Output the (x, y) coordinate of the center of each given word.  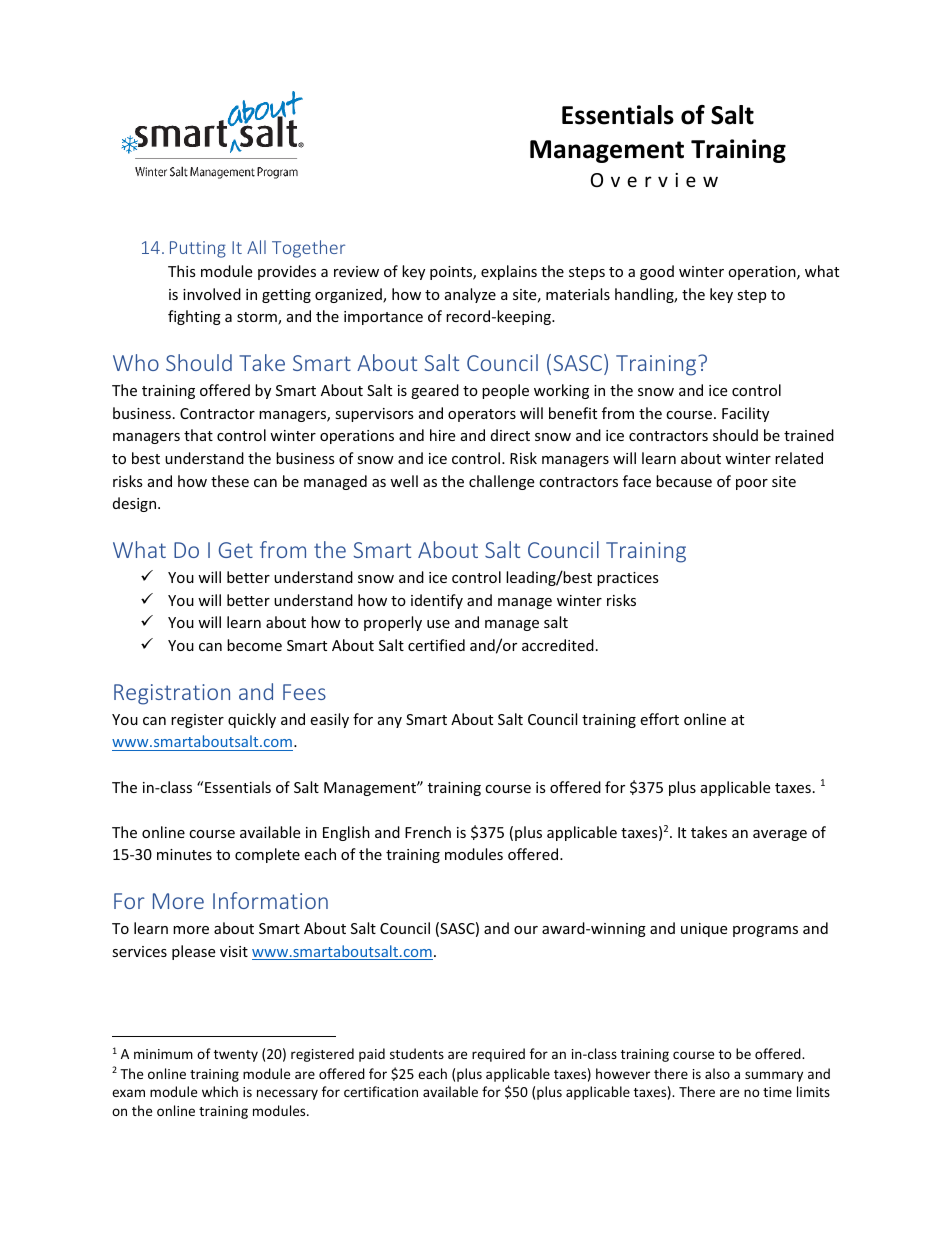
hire (442, 435)
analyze (470, 295)
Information (270, 900)
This (182, 271)
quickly (252, 720)
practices (628, 579)
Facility (745, 414)
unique (704, 930)
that (198, 435)
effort (659, 719)
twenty (236, 1056)
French (428, 832)
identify (437, 601)
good (657, 272)
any (390, 722)
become (254, 645)
